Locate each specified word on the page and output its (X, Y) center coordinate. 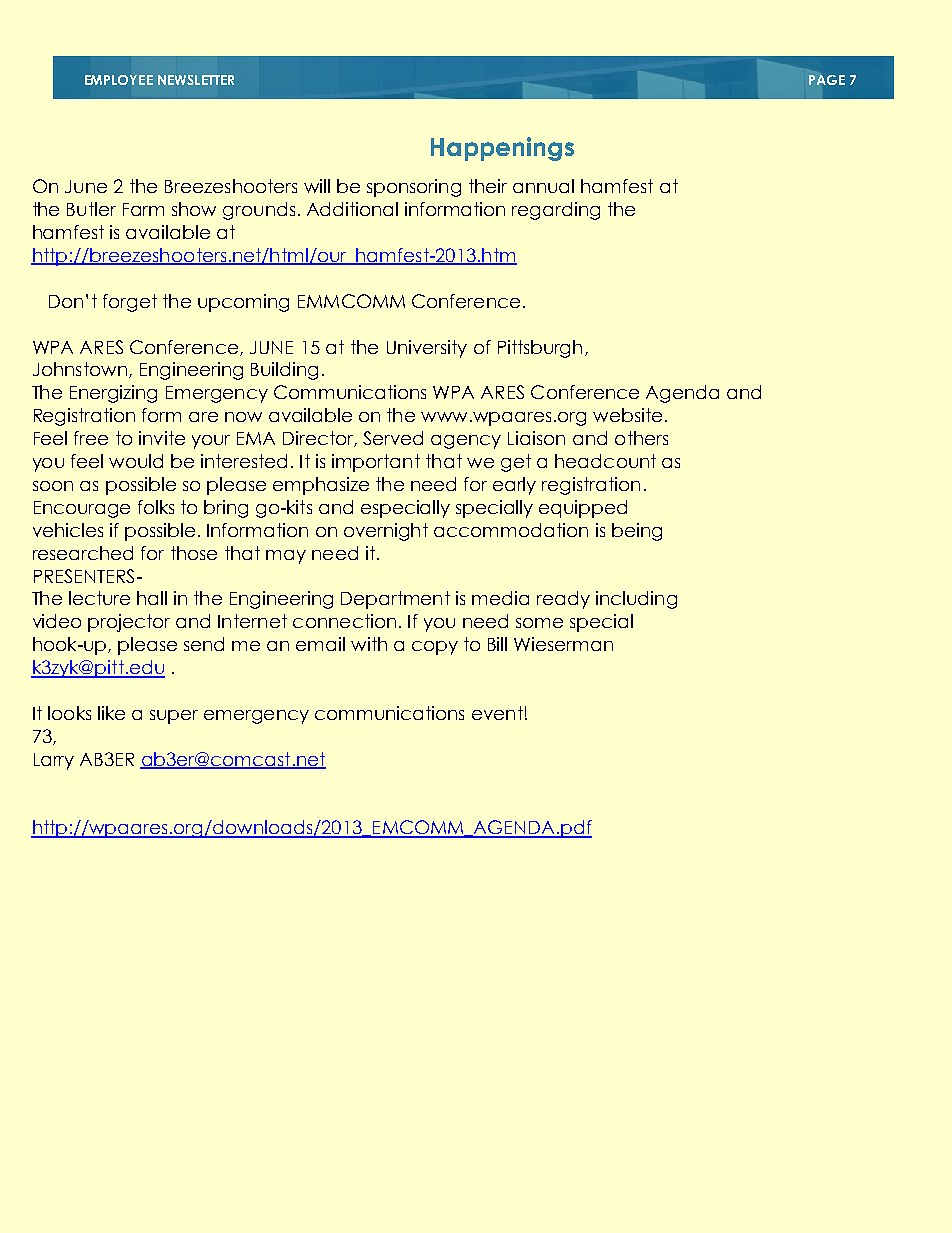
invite (162, 438)
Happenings (502, 149)
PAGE (827, 80)
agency (466, 442)
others (641, 438)
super (174, 717)
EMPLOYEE (119, 80)
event (497, 713)
